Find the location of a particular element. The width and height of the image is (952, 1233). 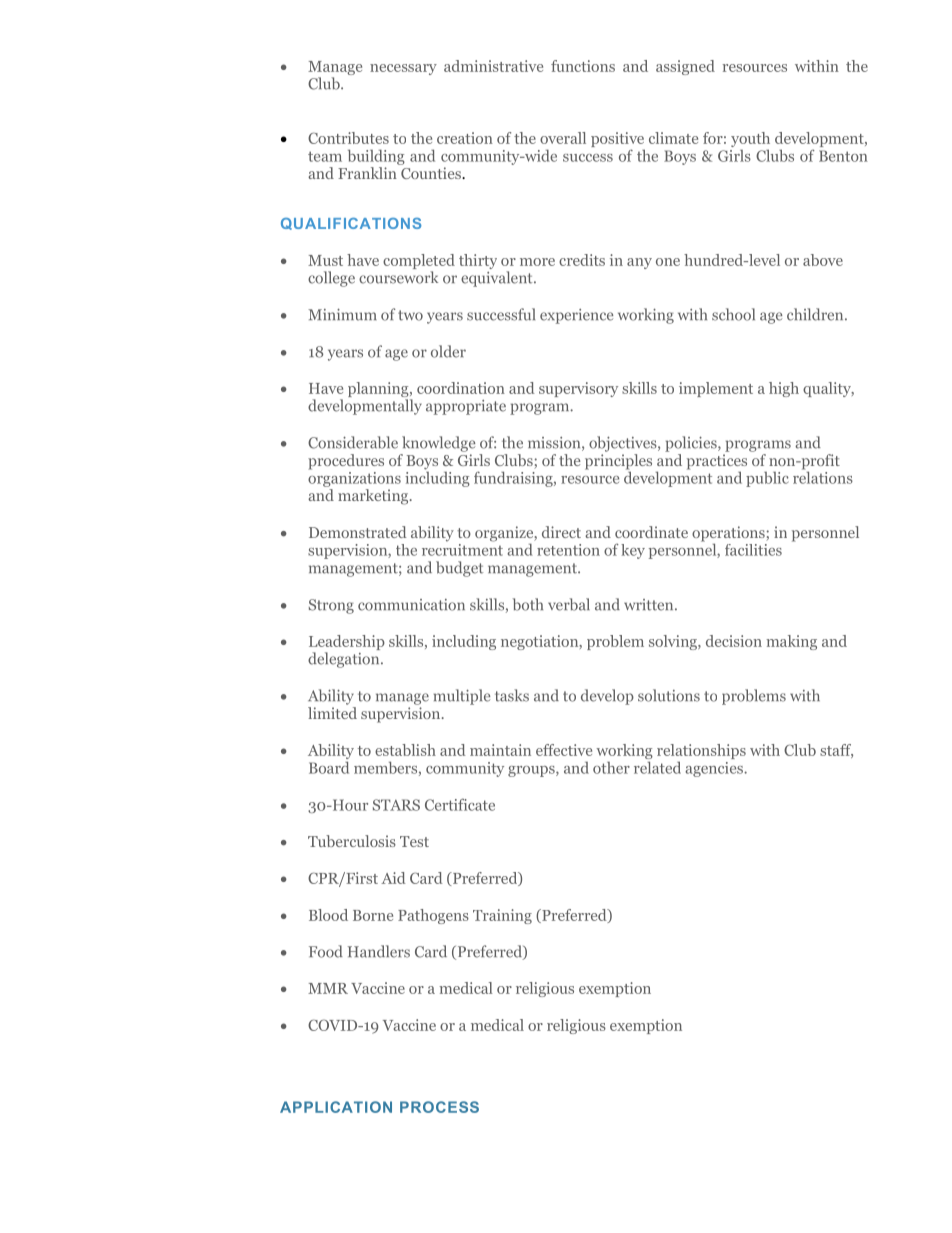

PROCESS is located at coordinates (439, 1107).
